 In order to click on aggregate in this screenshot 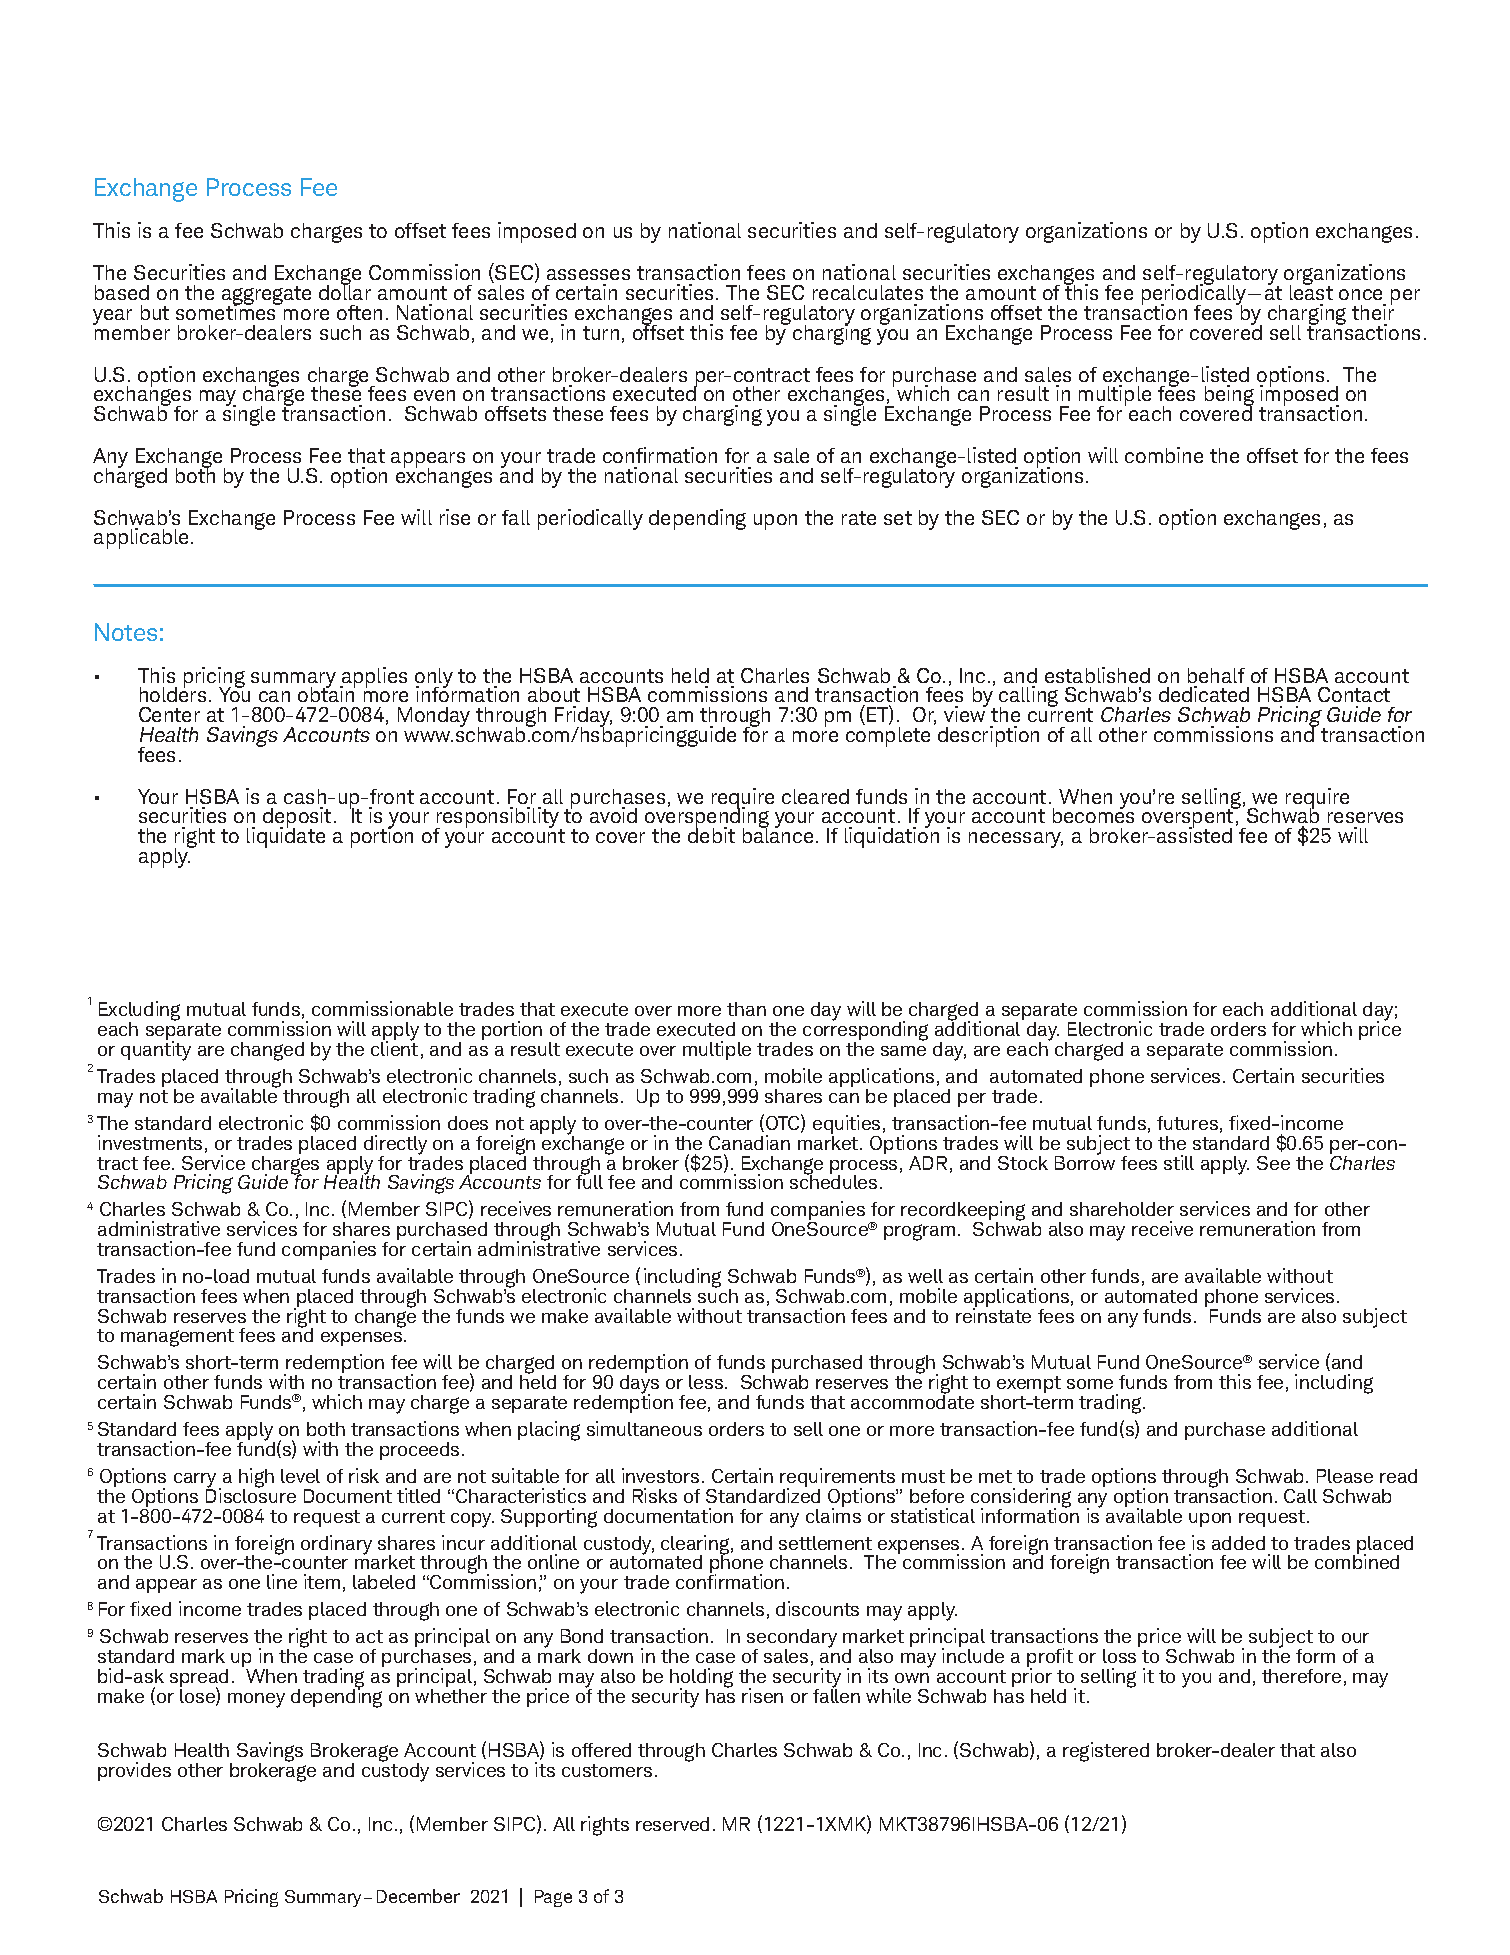, I will do `click(266, 297)`.
